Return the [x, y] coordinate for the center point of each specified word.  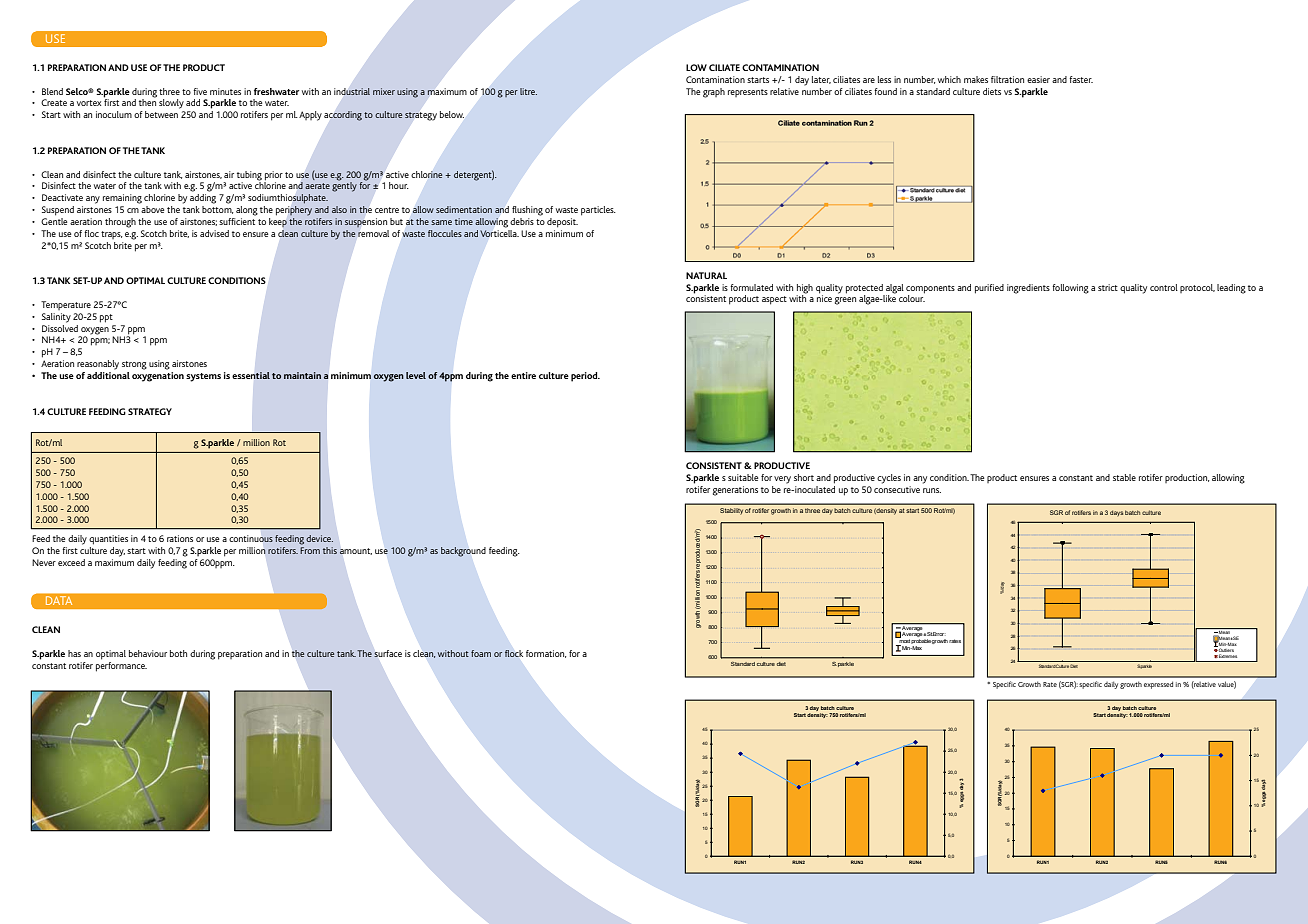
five [200, 91]
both [178, 653]
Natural [706, 275]
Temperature [66, 305]
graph [714, 93]
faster [1081, 79]
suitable [743, 477]
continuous [251, 539]
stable [1124, 477]
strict [1108, 287]
